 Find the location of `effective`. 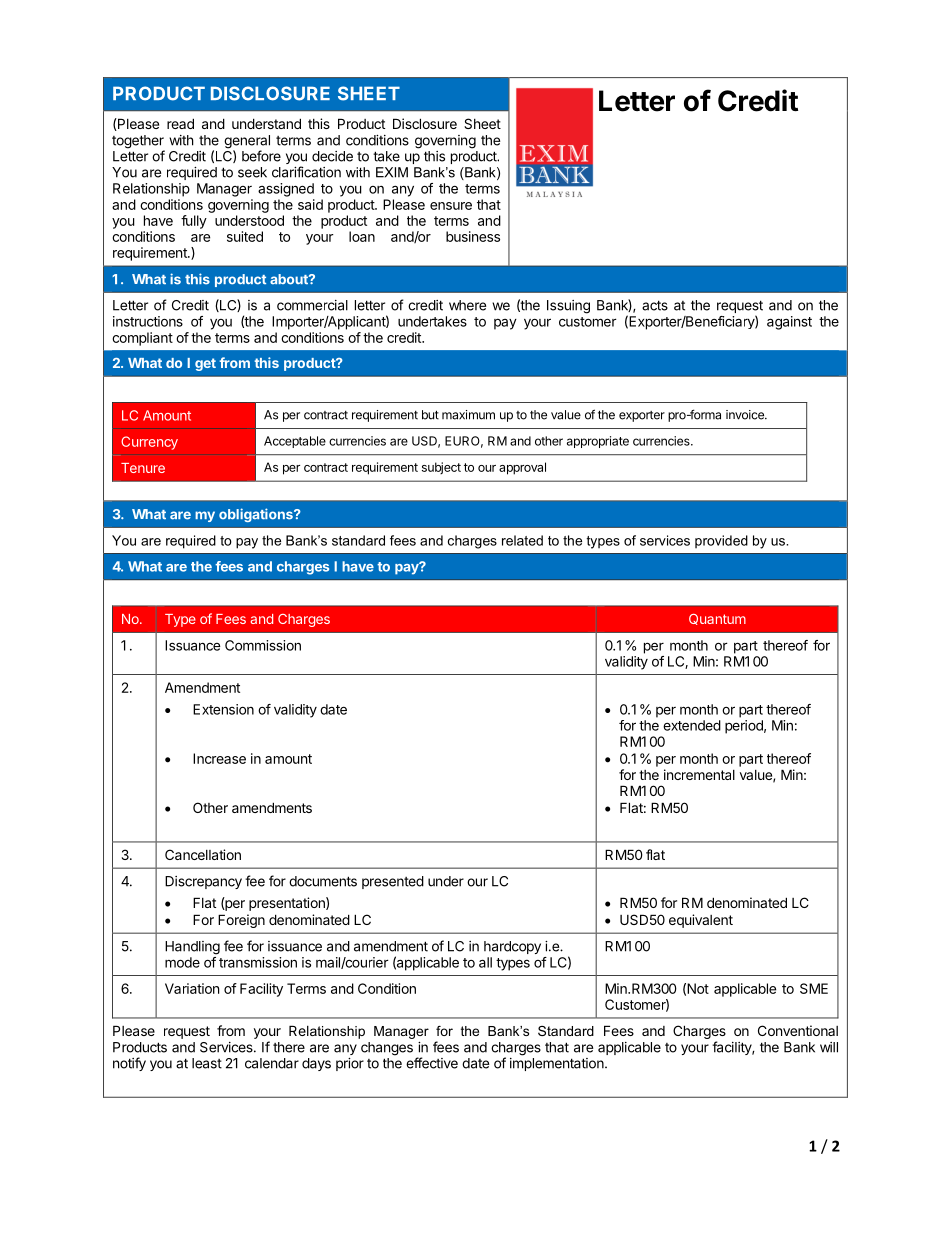

effective is located at coordinates (432, 1063).
